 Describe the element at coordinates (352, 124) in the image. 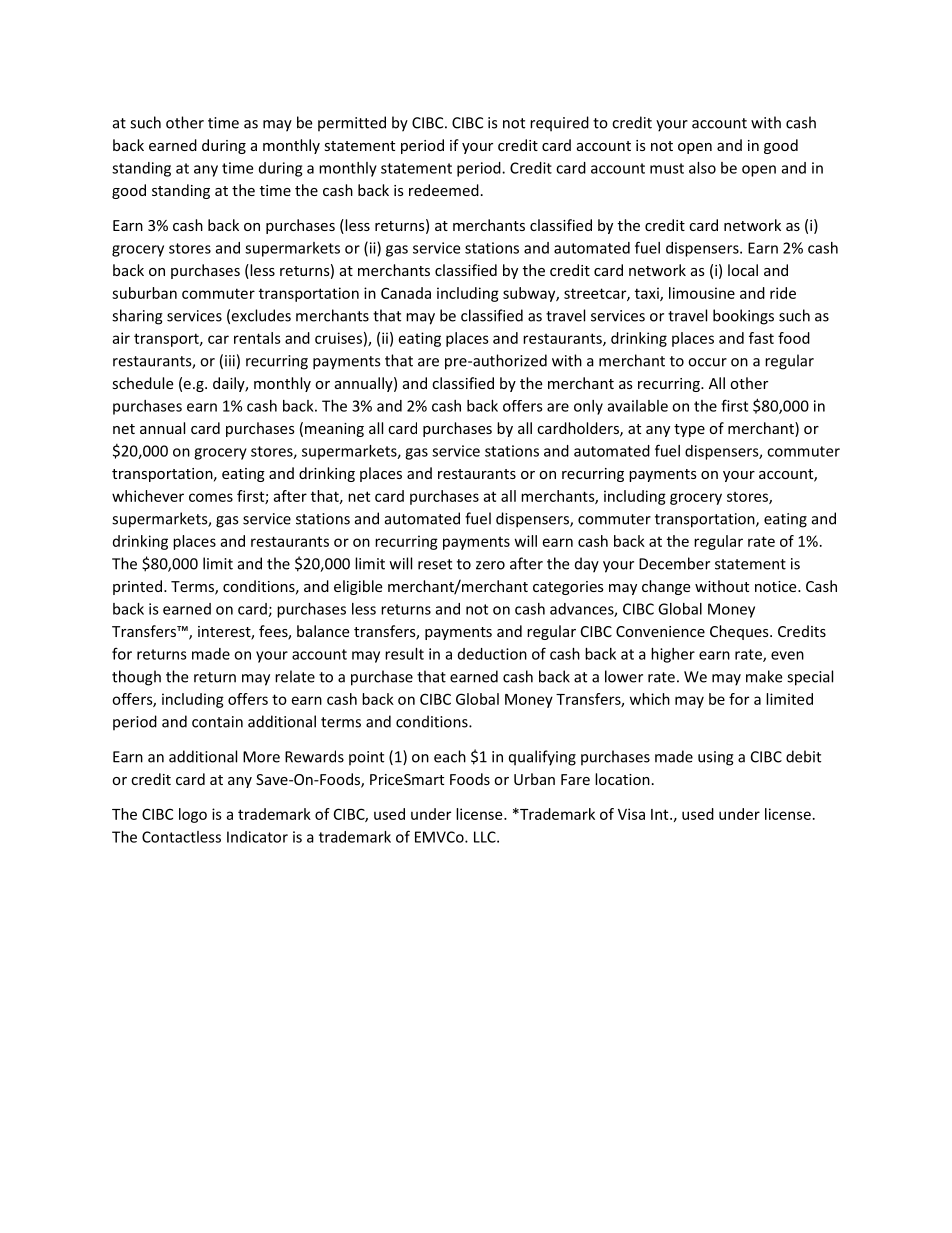

I see `permitted` at that location.
